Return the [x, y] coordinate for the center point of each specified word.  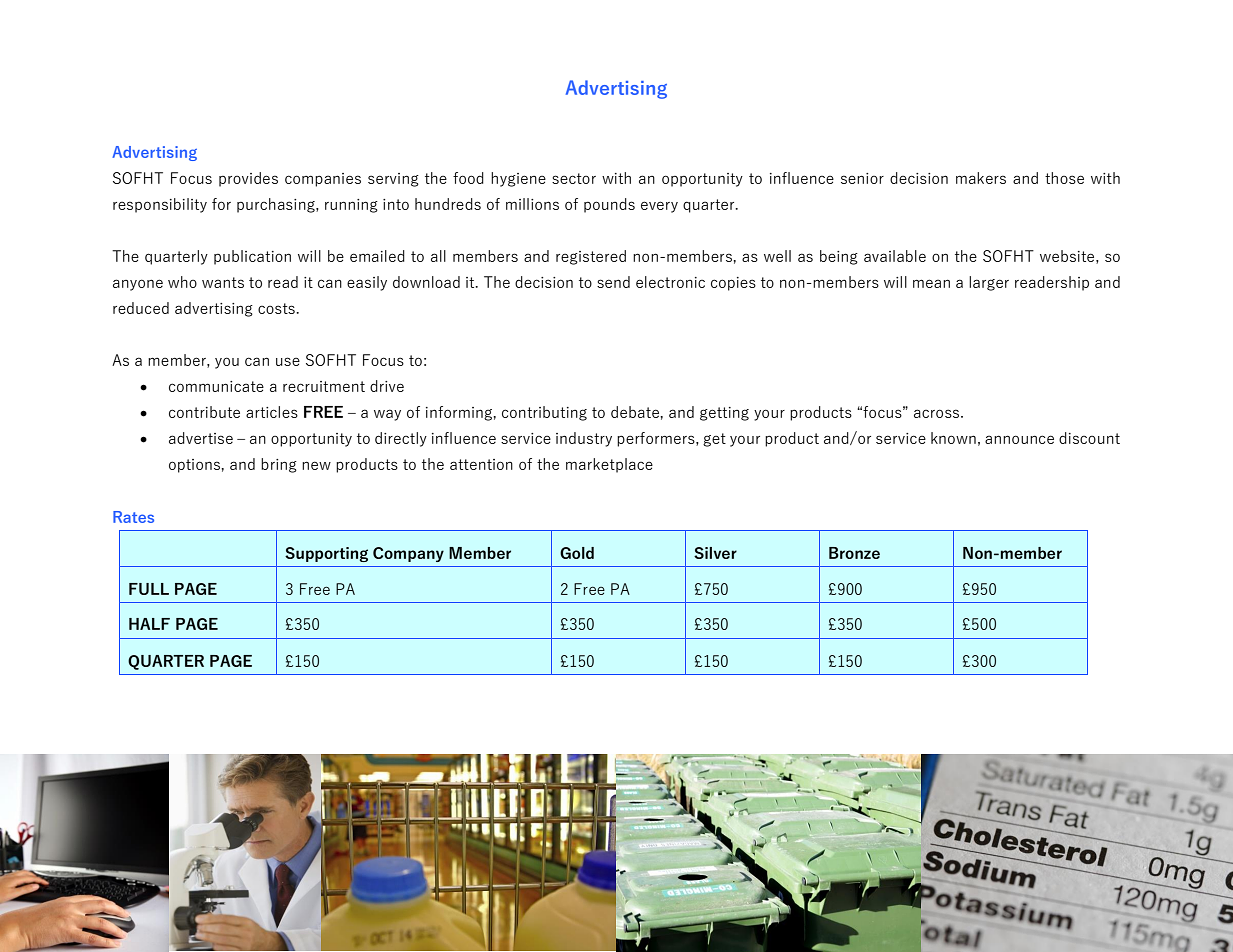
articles [272, 412]
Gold [577, 553]
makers [981, 178]
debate [636, 412]
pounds [609, 205]
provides [248, 179]
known [953, 438]
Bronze [854, 553]
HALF [149, 624]
